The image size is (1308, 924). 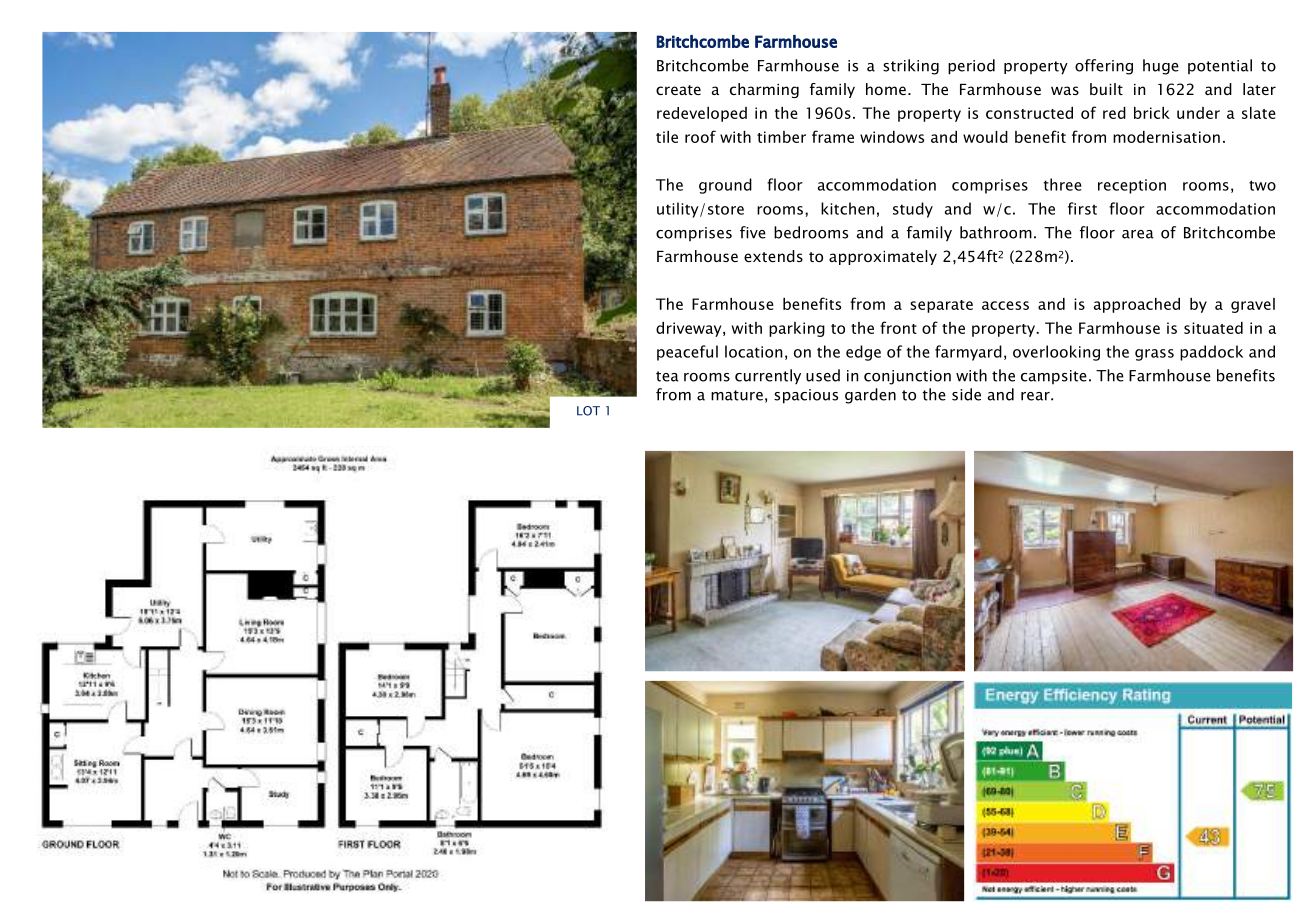 What do you see at coordinates (1213, 328) in the screenshot?
I see `situated` at bounding box center [1213, 328].
